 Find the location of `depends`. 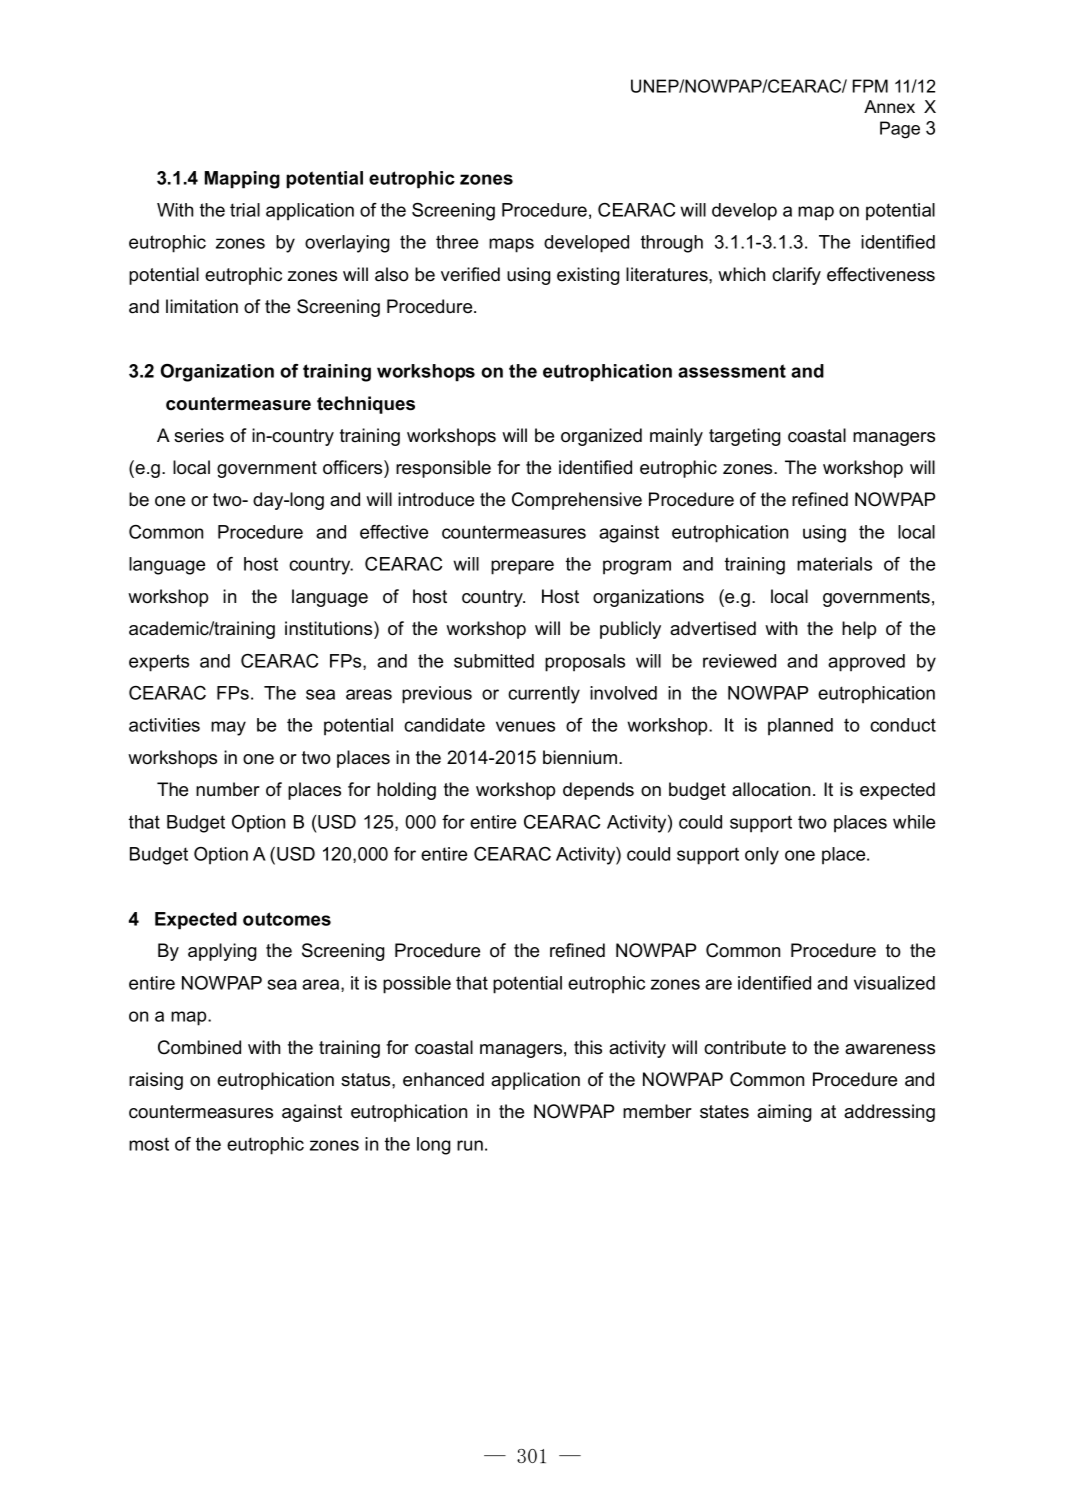

depends is located at coordinates (598, 791).
